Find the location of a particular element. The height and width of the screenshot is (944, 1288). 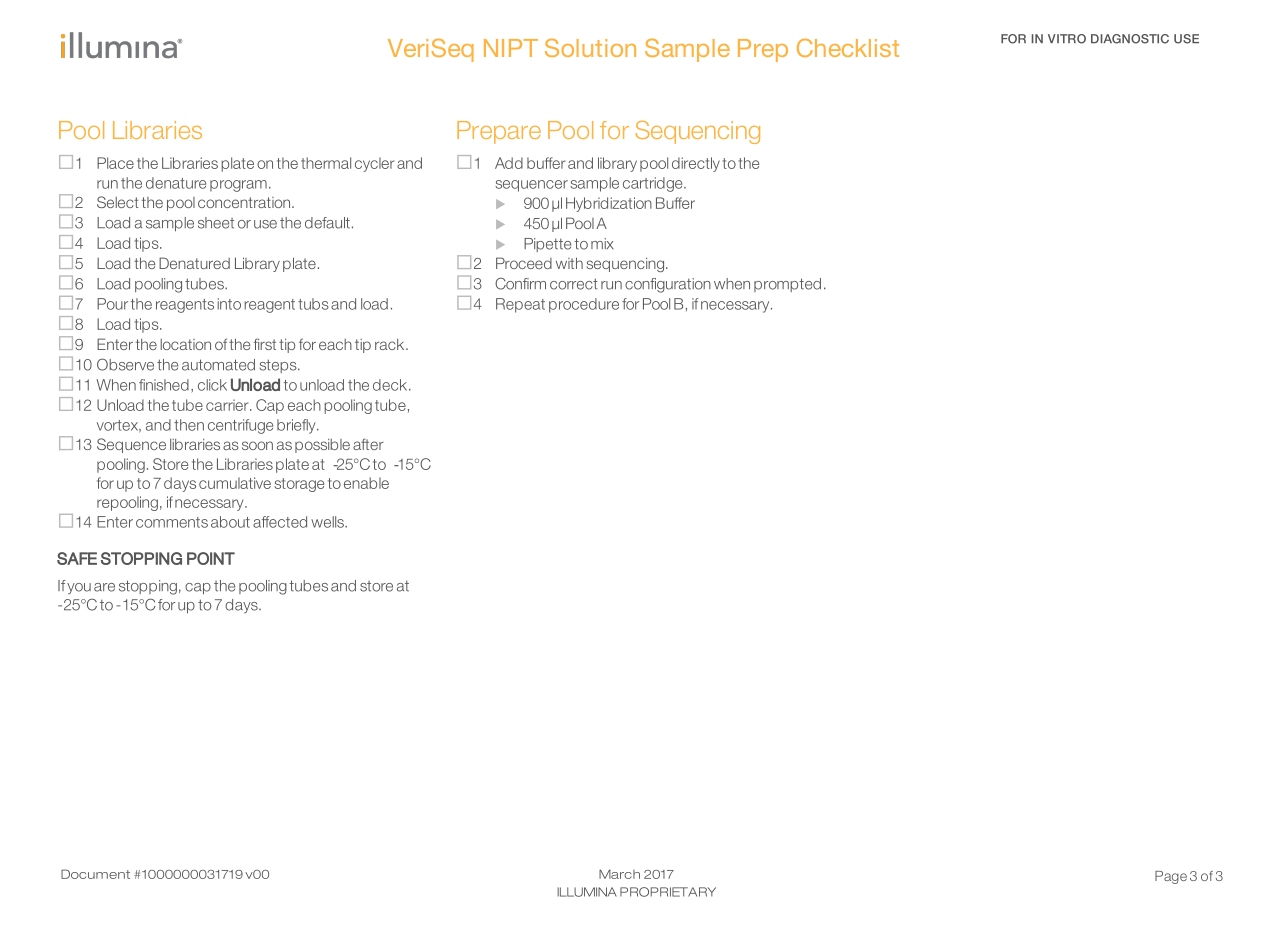

Place is located at coordinates (115, 163).
